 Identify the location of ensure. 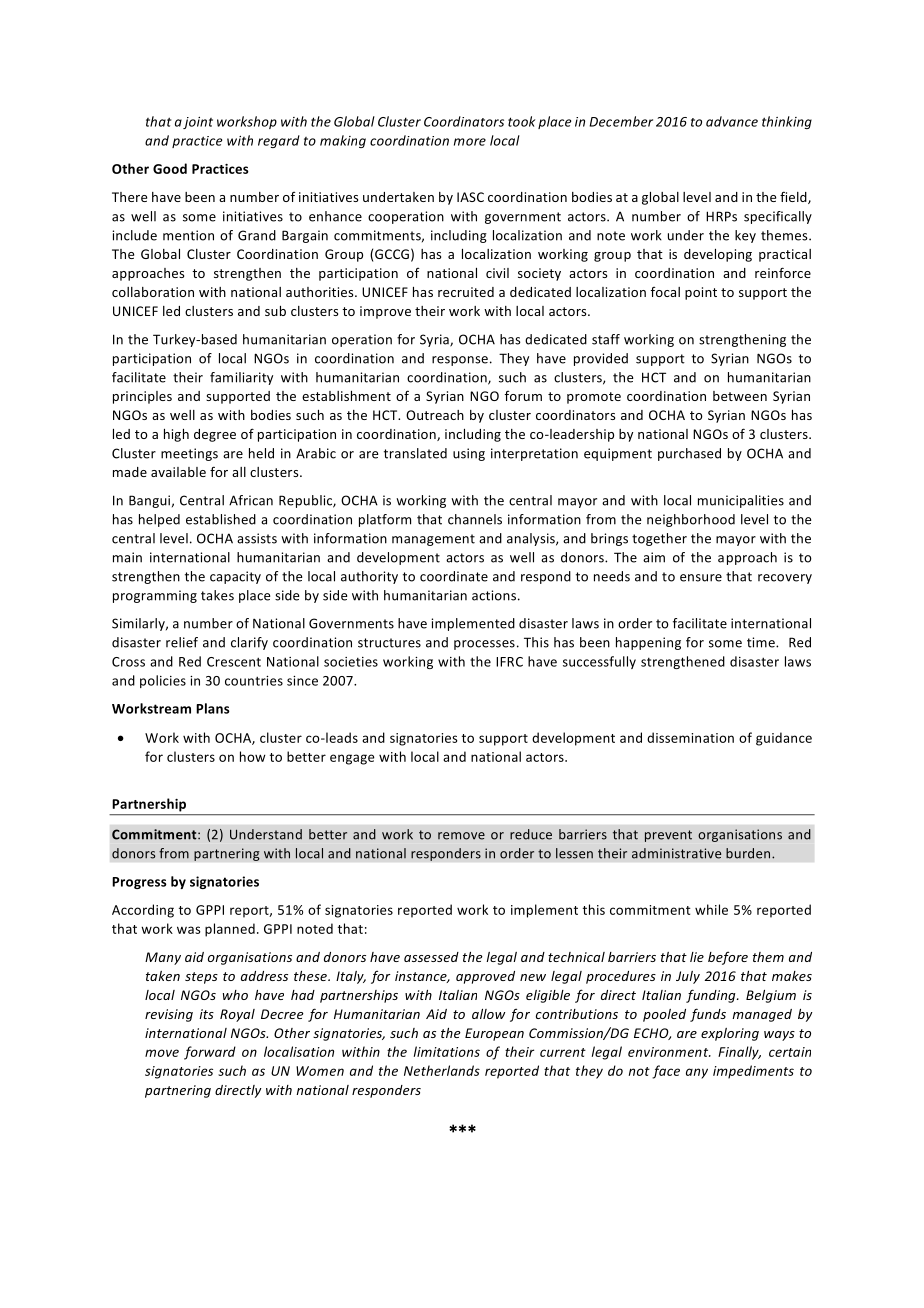
(701, 578).
